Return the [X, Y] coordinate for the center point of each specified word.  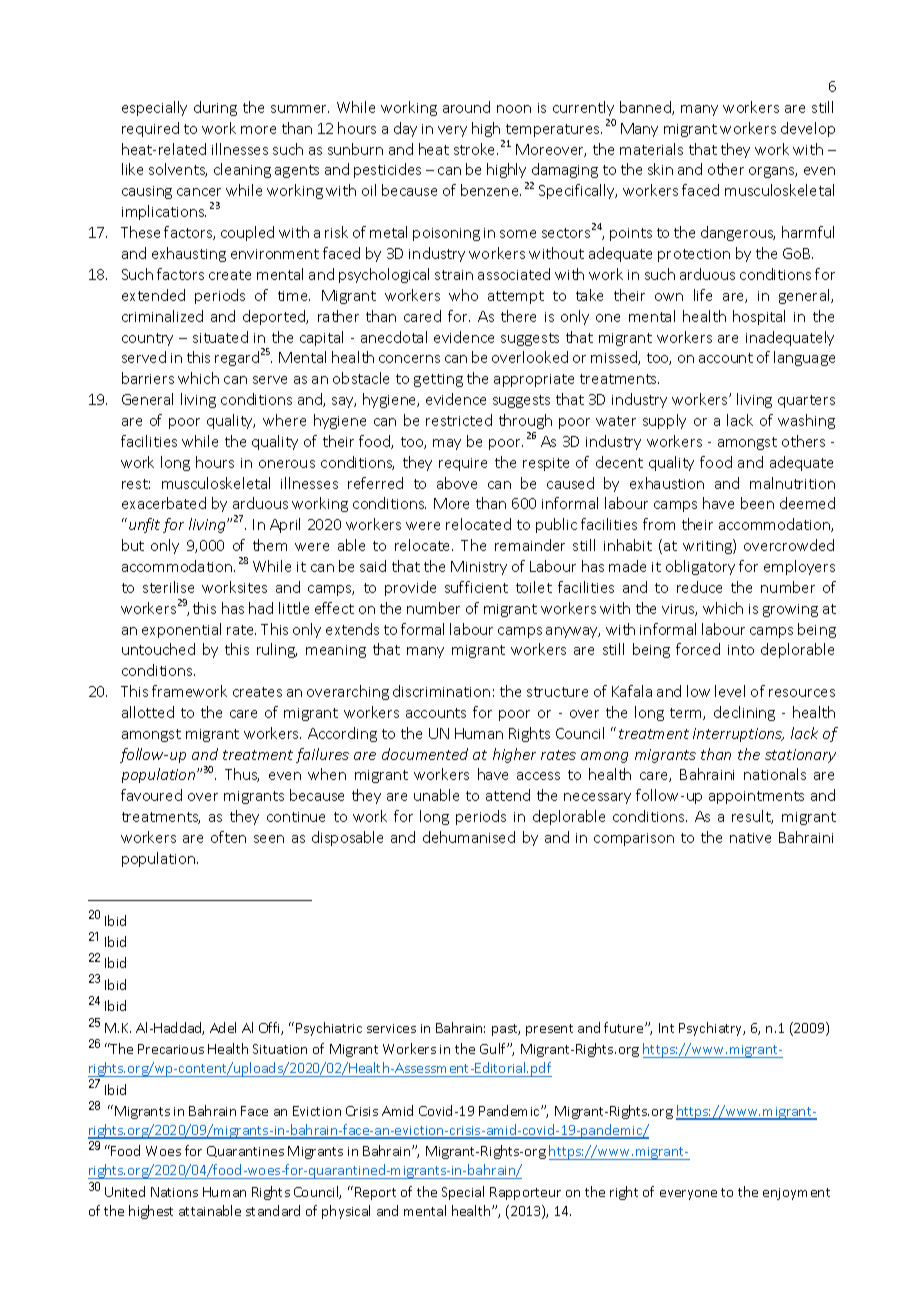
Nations [174, 1192]
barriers [148, 378]
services [391, 1028]
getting [438, 380]
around [466, 107]
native [750, 838]
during [215, 108]
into [741, 650]
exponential [181, 630]
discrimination [441, 691]
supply [664, 421]
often [228, 837]
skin [660, 169]
